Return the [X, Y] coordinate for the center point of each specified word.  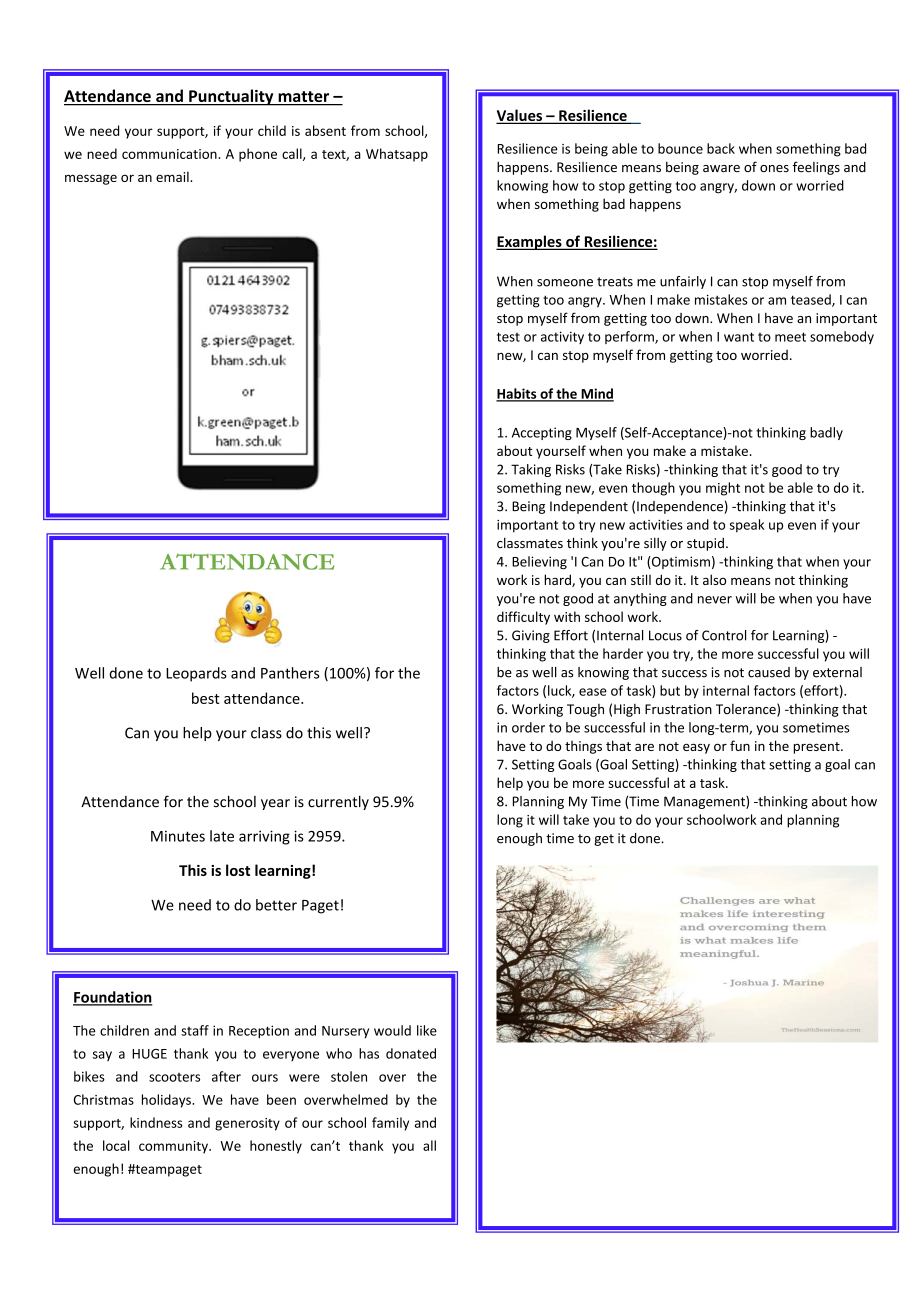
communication [170, 154]
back [721, 148]
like [427, 1030]
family [390, 1124]
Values [520, 116]
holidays [167, 1101]
